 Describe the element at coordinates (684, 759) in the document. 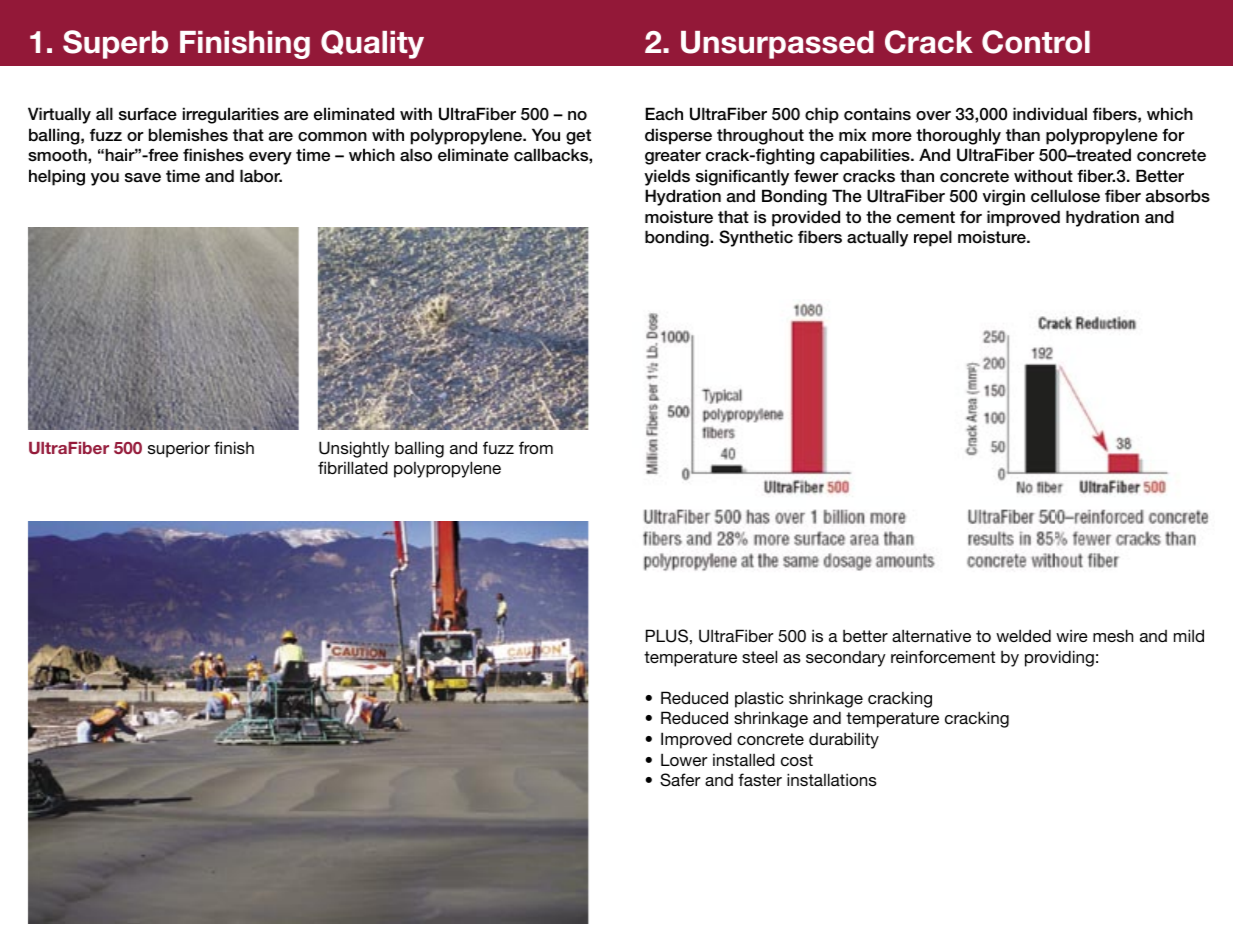

I see `Lower` at that location.
